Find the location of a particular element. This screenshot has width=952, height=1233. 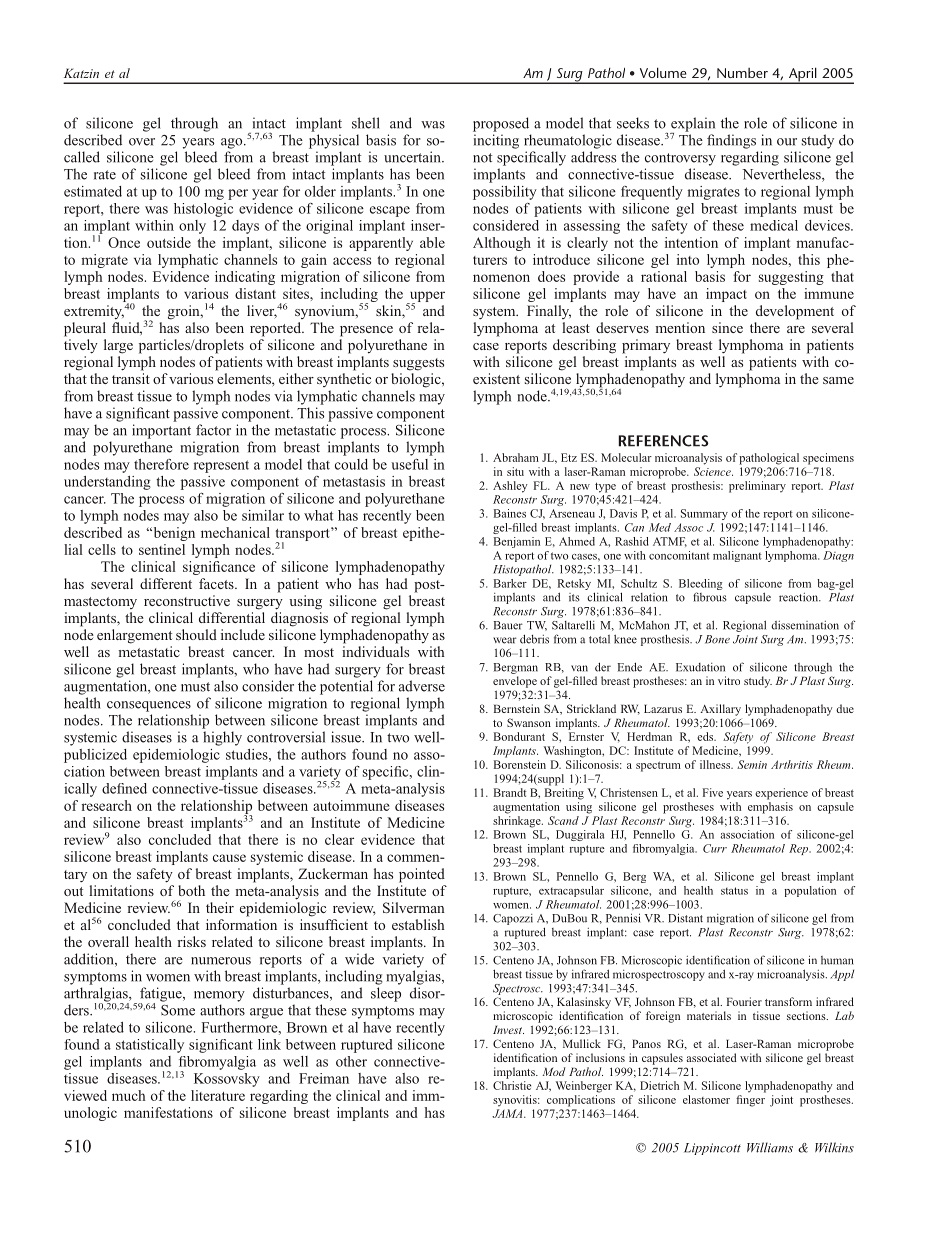

preliminary is located at coordinates (757, 487).
